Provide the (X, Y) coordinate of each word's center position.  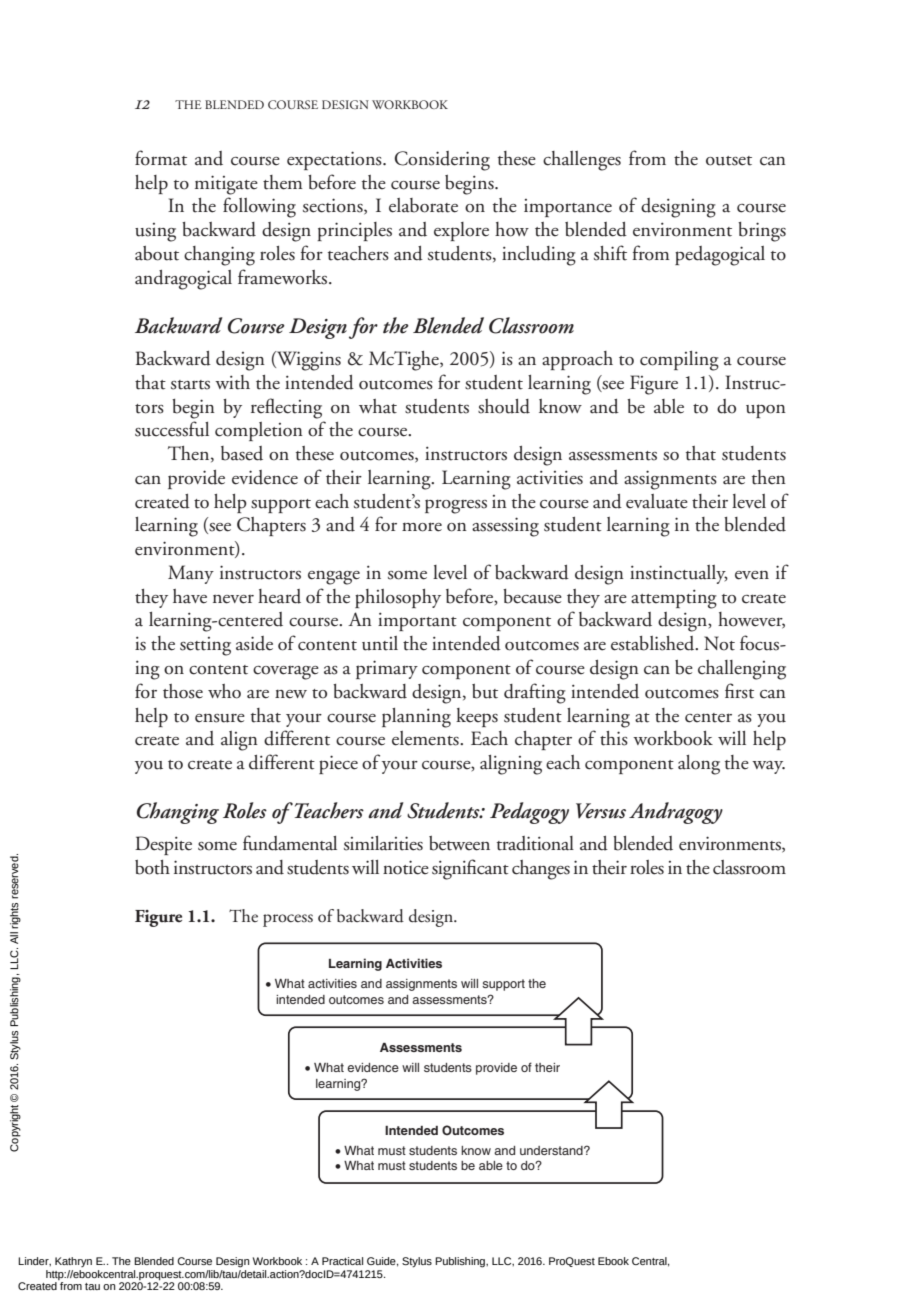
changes (541, 870)
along (699, 765)
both (152, 867)
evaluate (657, 501)
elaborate (423, 205)
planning (416, 718)
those (183, 691)
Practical (342, 1261)
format (161, 158)
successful (172, 429)
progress (456, 506)
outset (729, 161)
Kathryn (73, 1262)
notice (406, 867)
